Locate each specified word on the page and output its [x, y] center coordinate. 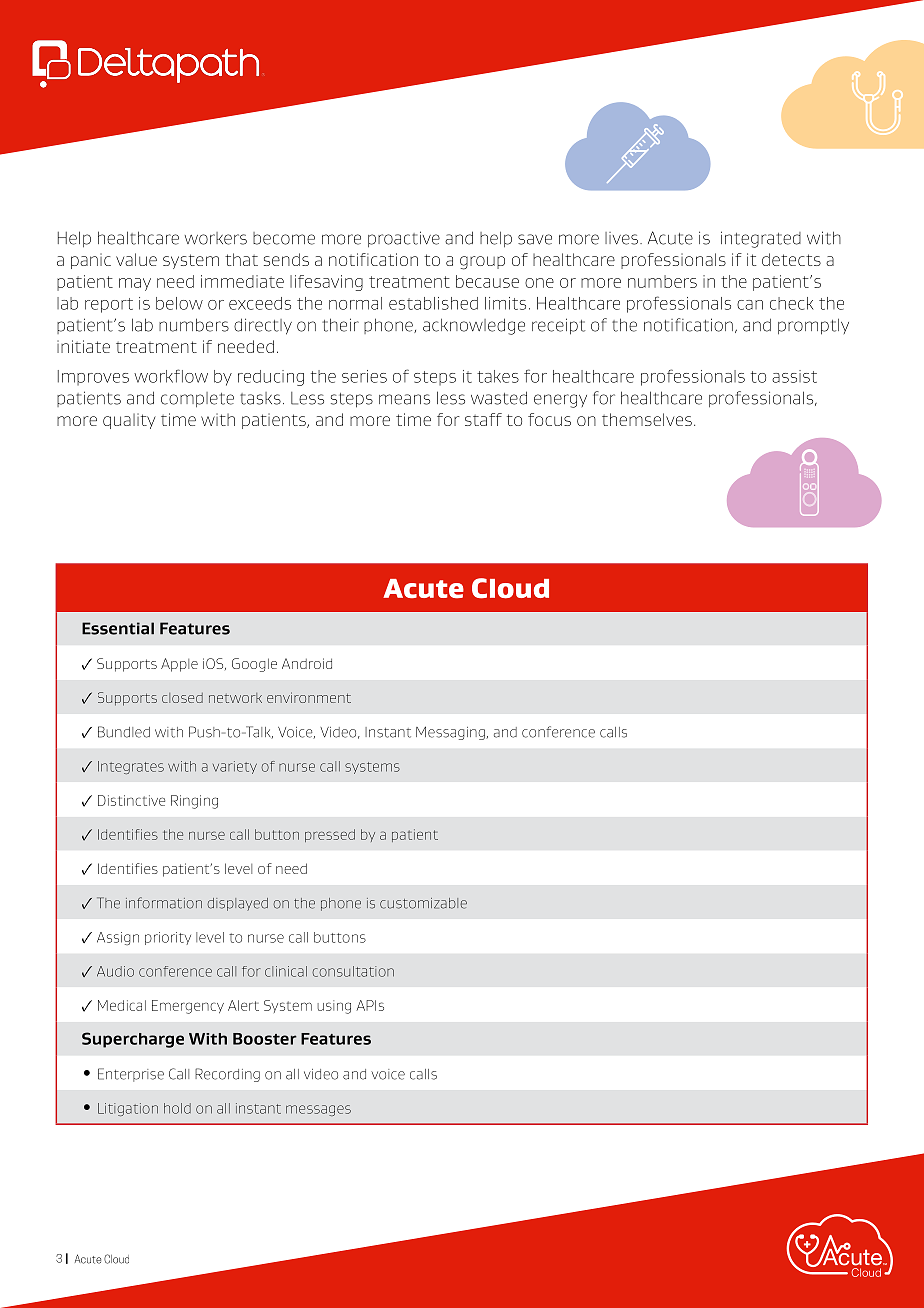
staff [483, 419]
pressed [330, 835]
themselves [647, 419]
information [164, 903]
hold [177, 1108]
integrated [761, 239]
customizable [423, 903]
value [136, 259]
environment [309, 697]
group [482, 263]
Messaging [451, 733]
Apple [179, 665]
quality [129, 421]
